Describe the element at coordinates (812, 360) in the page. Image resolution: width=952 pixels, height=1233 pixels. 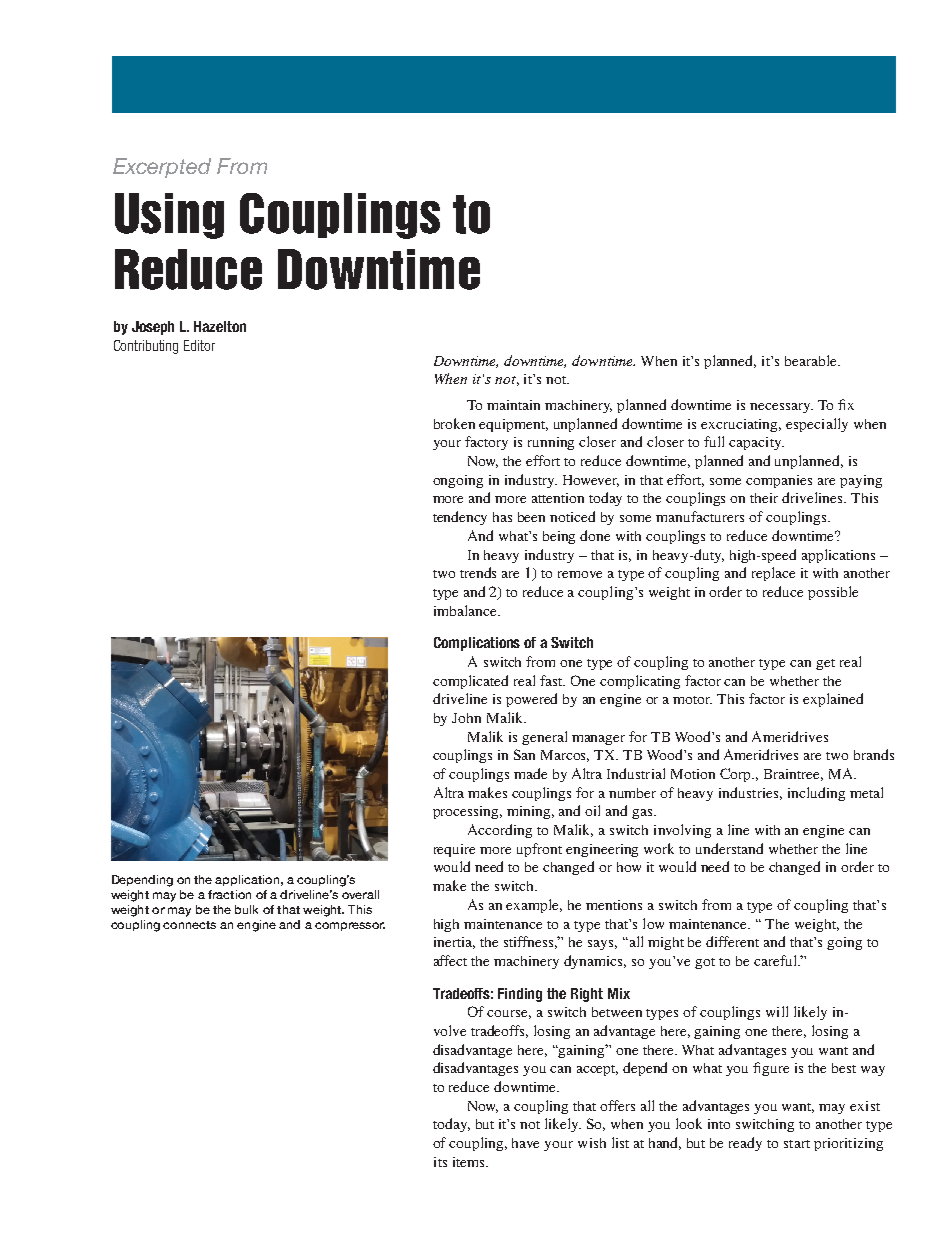
I see `bearable` at that location.
